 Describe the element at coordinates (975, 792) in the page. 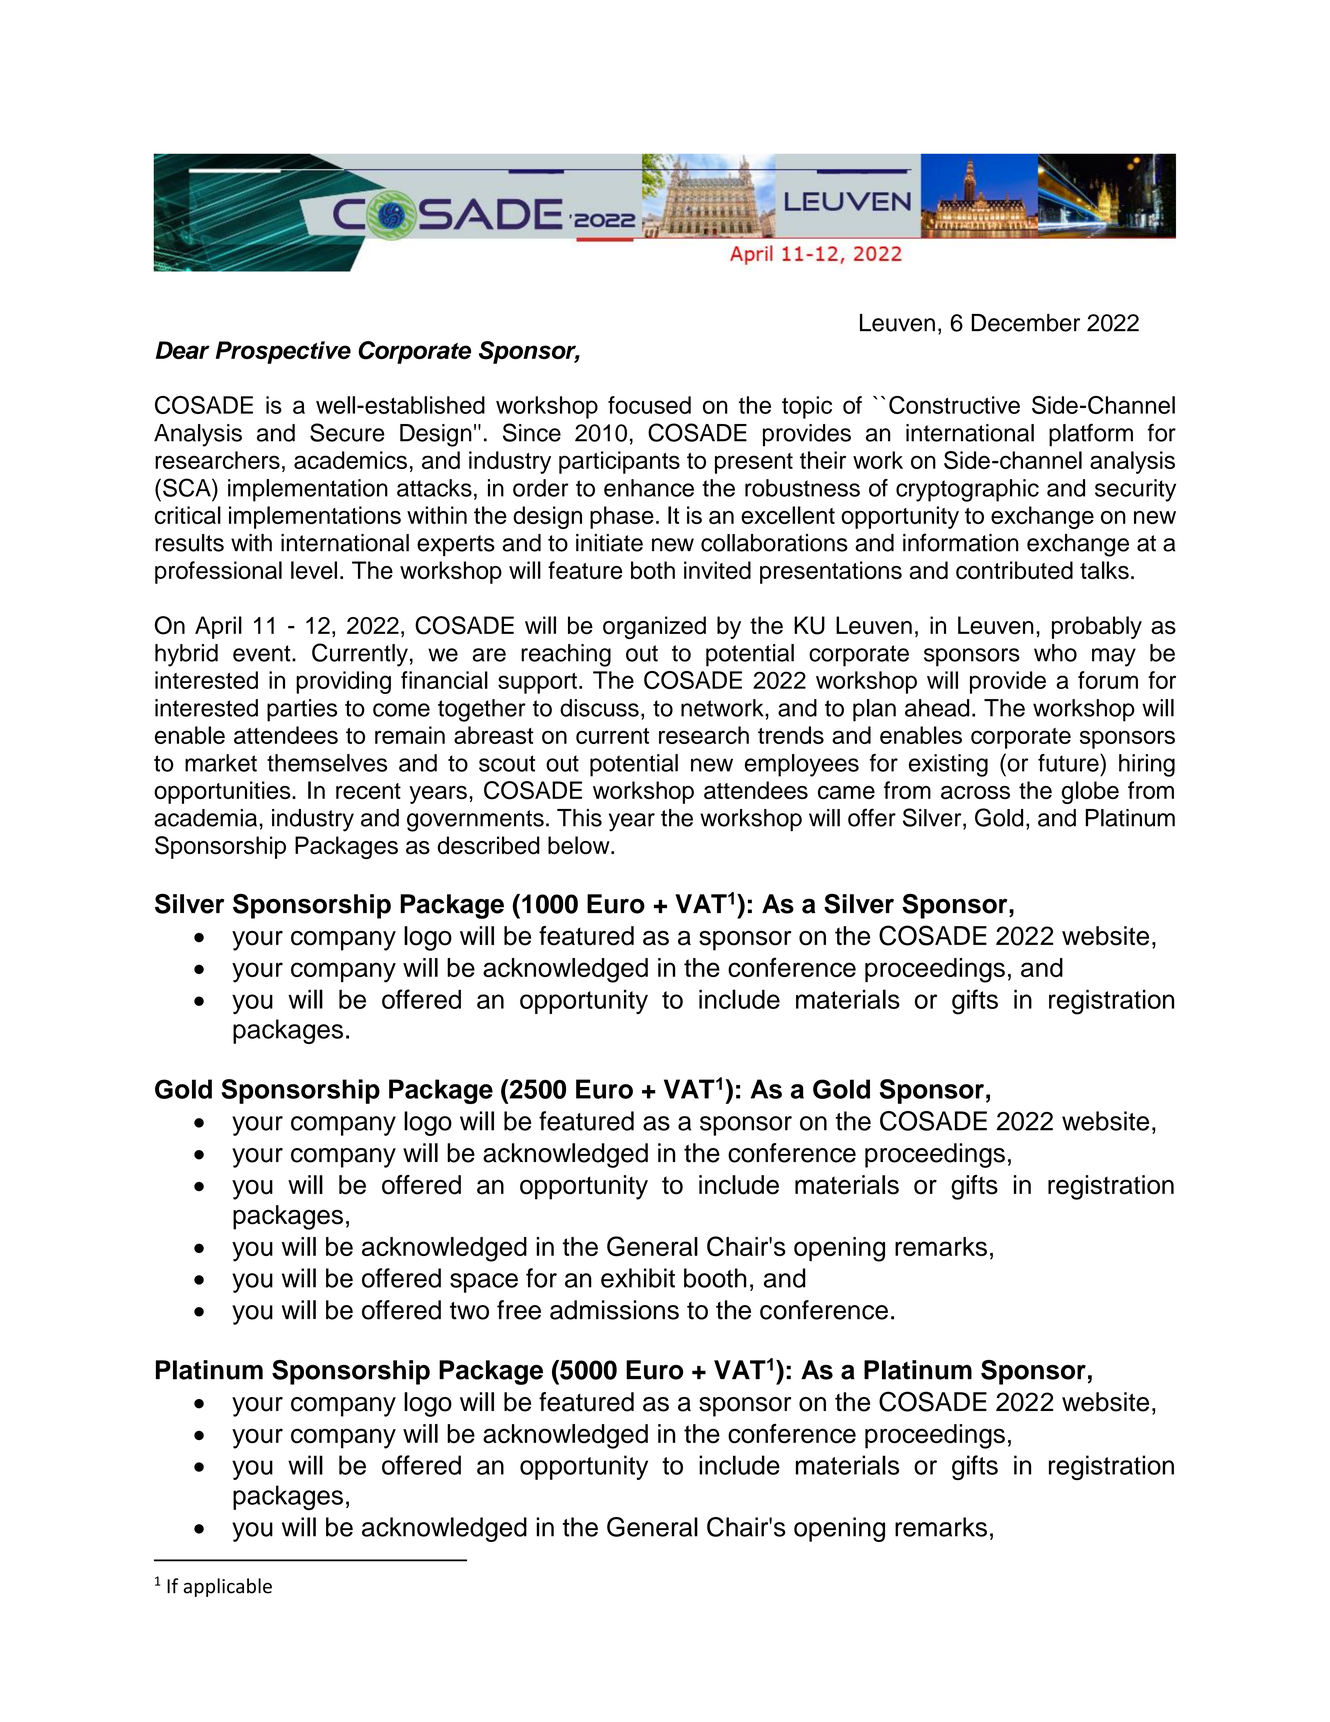

I see `across` at that location.
